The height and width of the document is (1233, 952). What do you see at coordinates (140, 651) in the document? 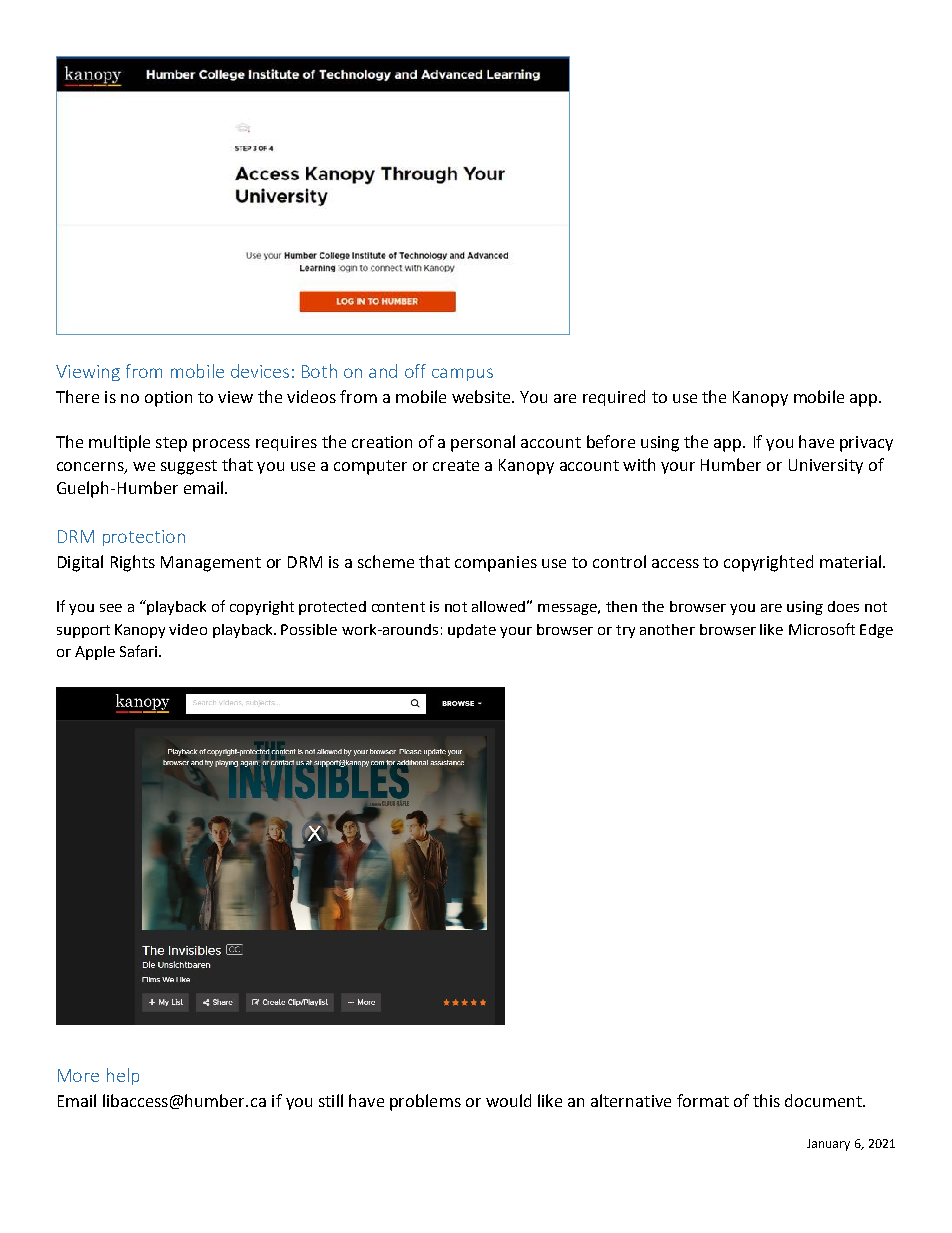
I see `Safari` at bounding box center [140, 651].
